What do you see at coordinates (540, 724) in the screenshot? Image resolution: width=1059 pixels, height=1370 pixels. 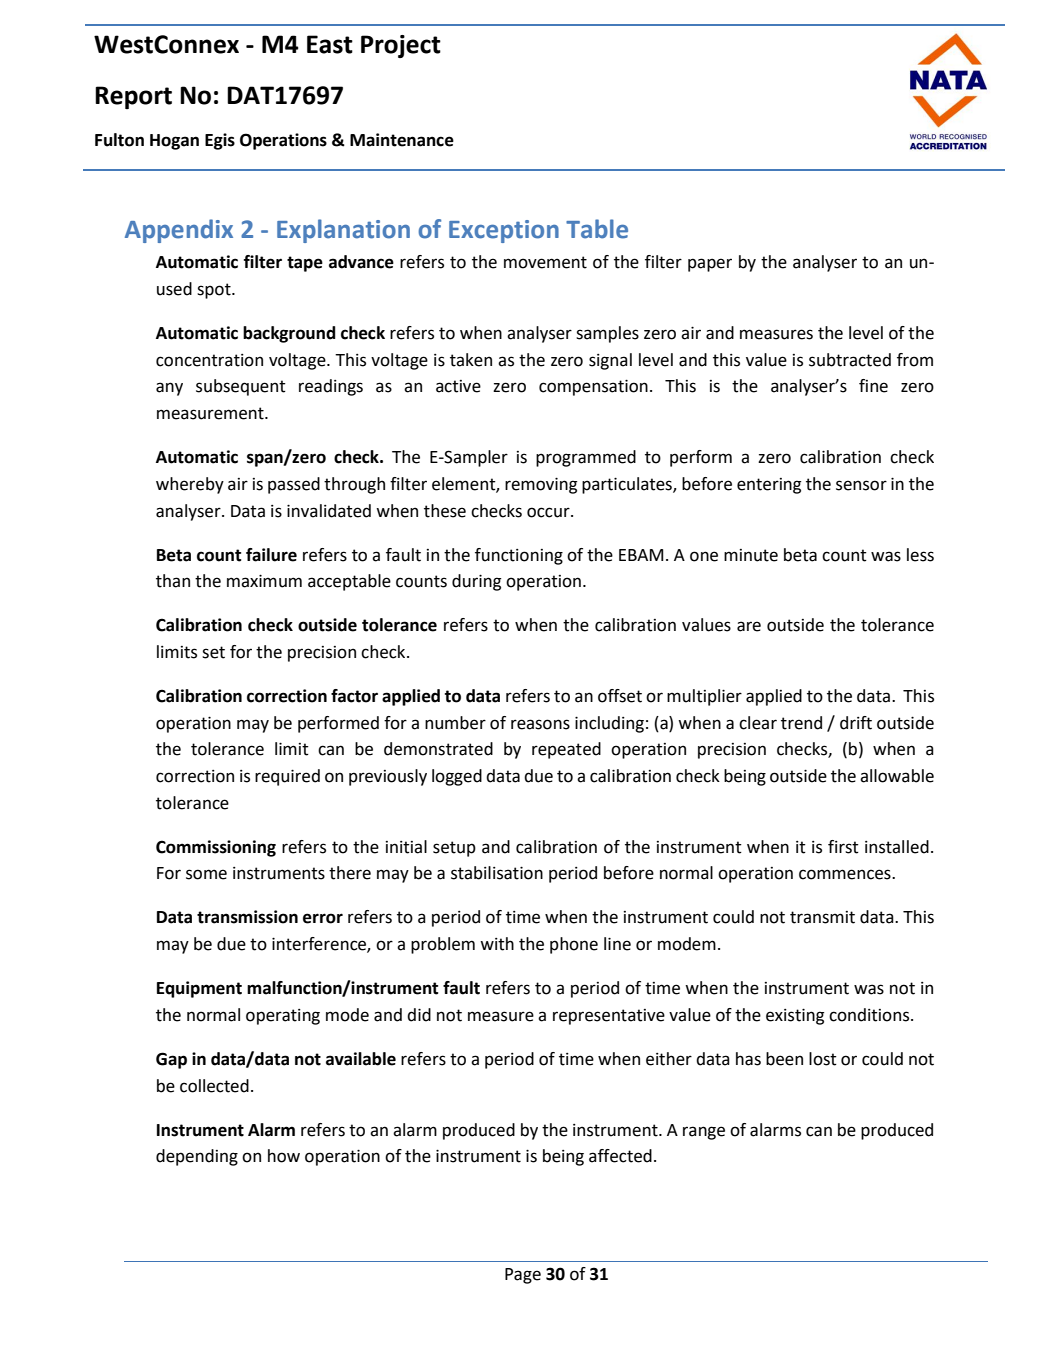 I see `reasons` at bounding box center [540, 724].
